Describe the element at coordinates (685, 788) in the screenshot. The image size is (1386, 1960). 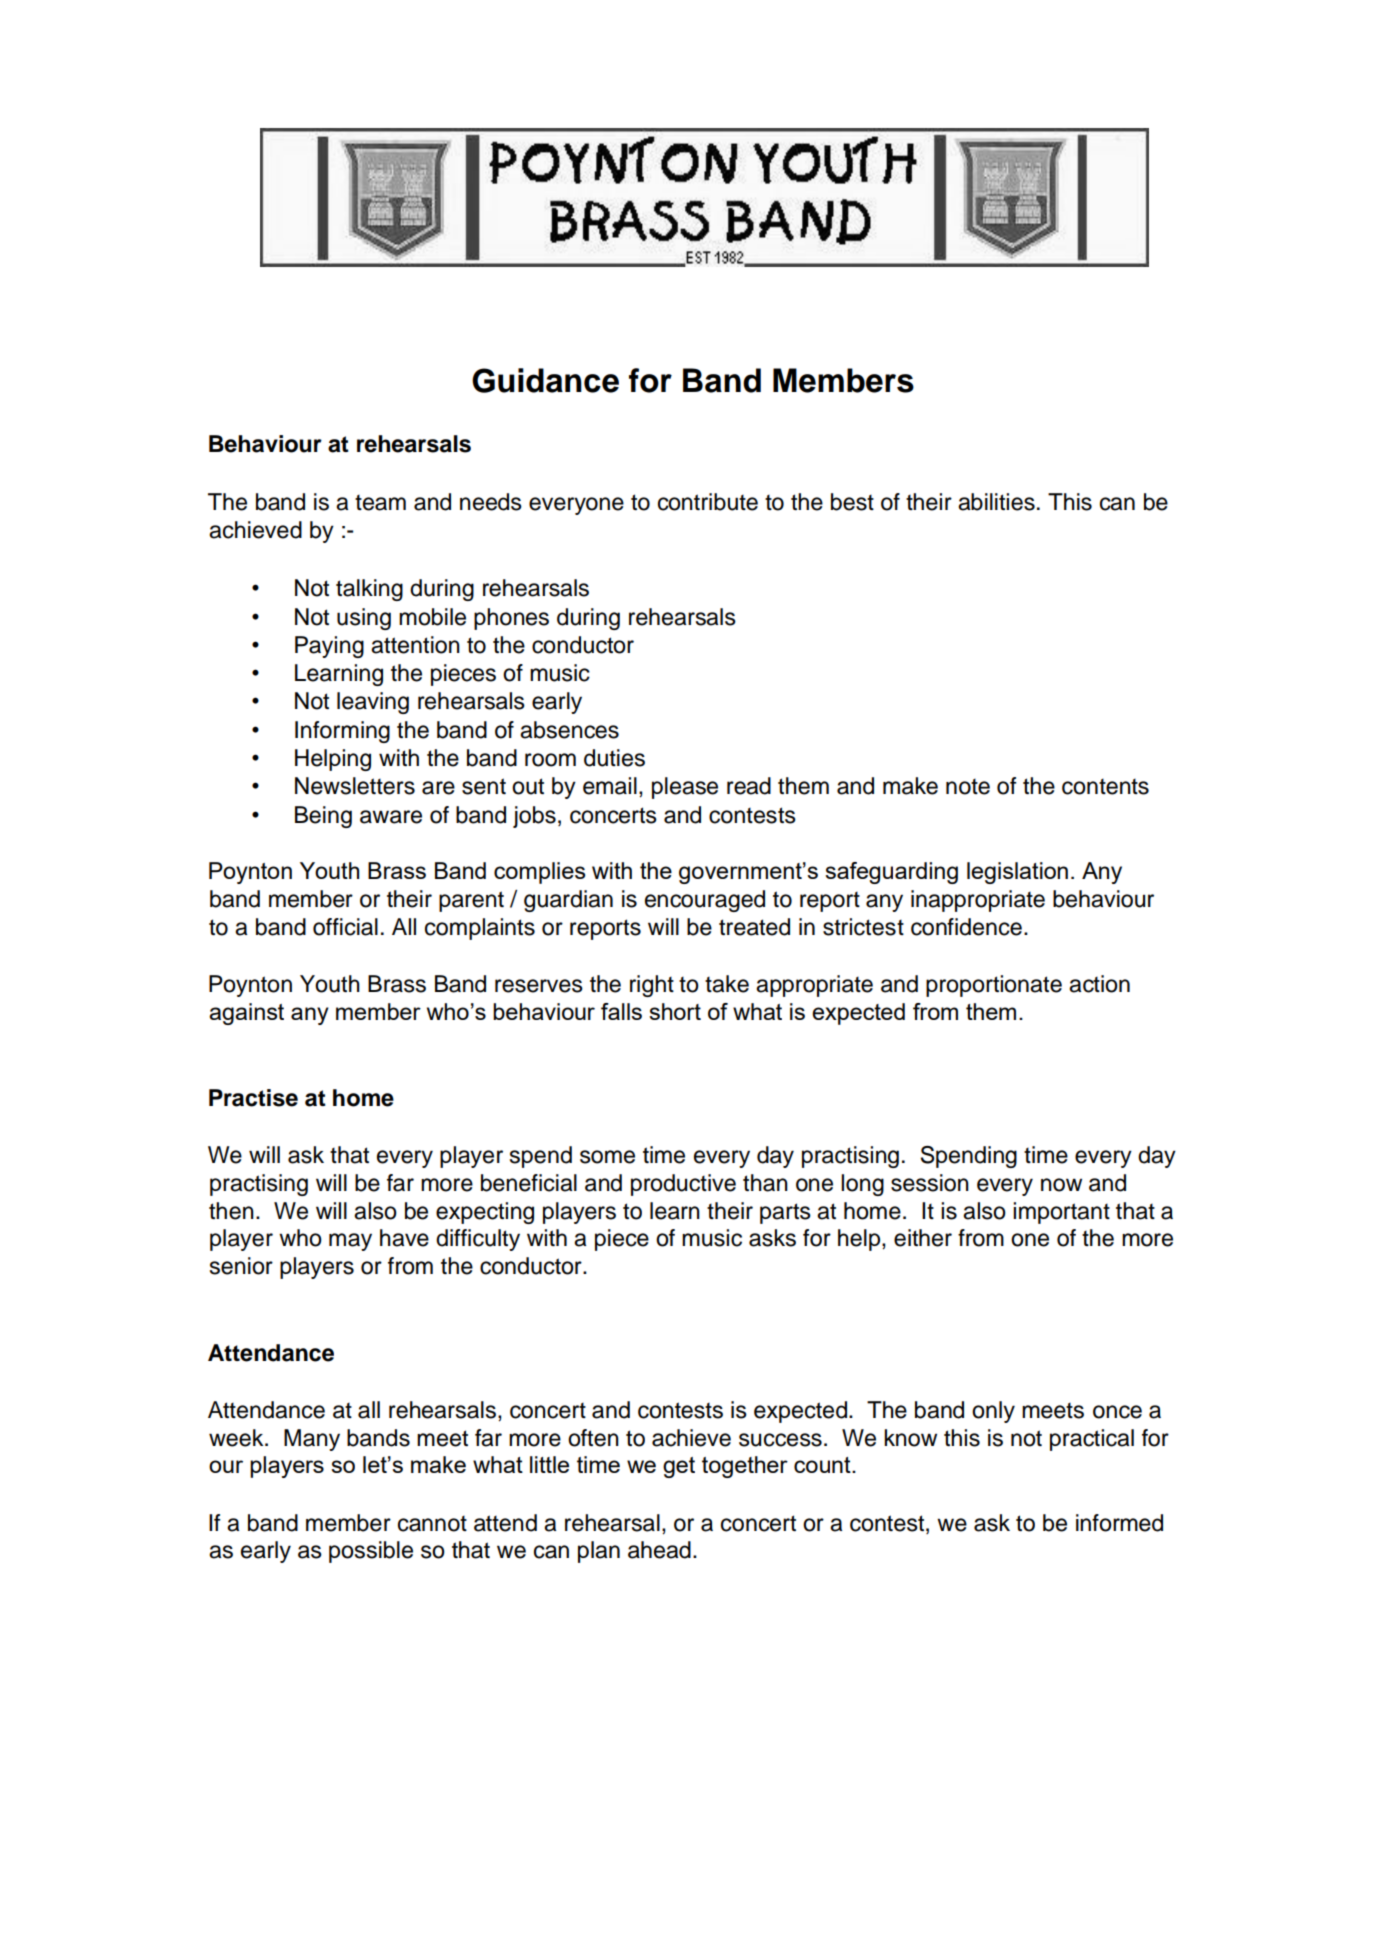
I see `please` at that location.
